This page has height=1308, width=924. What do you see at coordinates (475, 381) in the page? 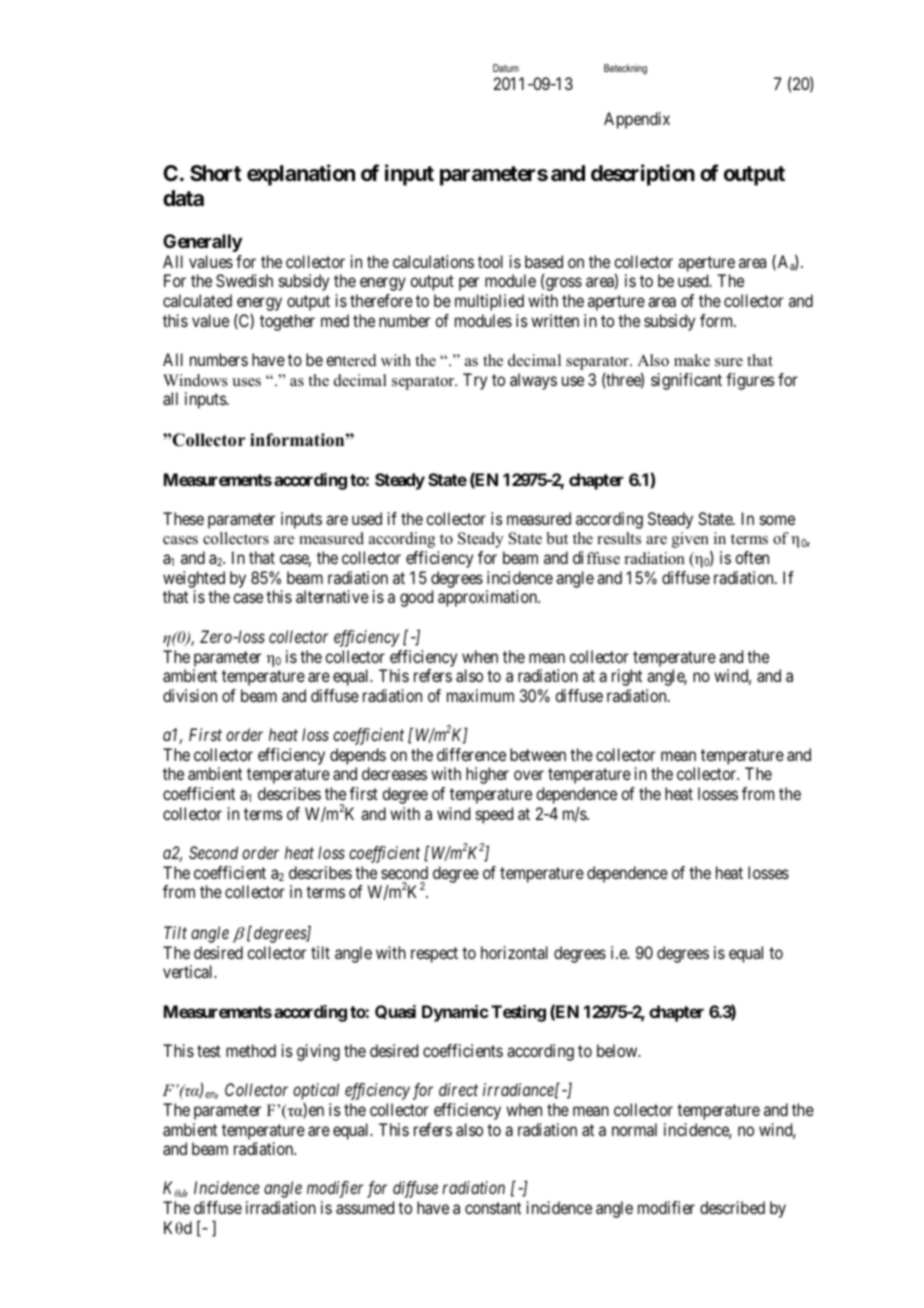
I see `Try` at bounding box center [475, 381].
